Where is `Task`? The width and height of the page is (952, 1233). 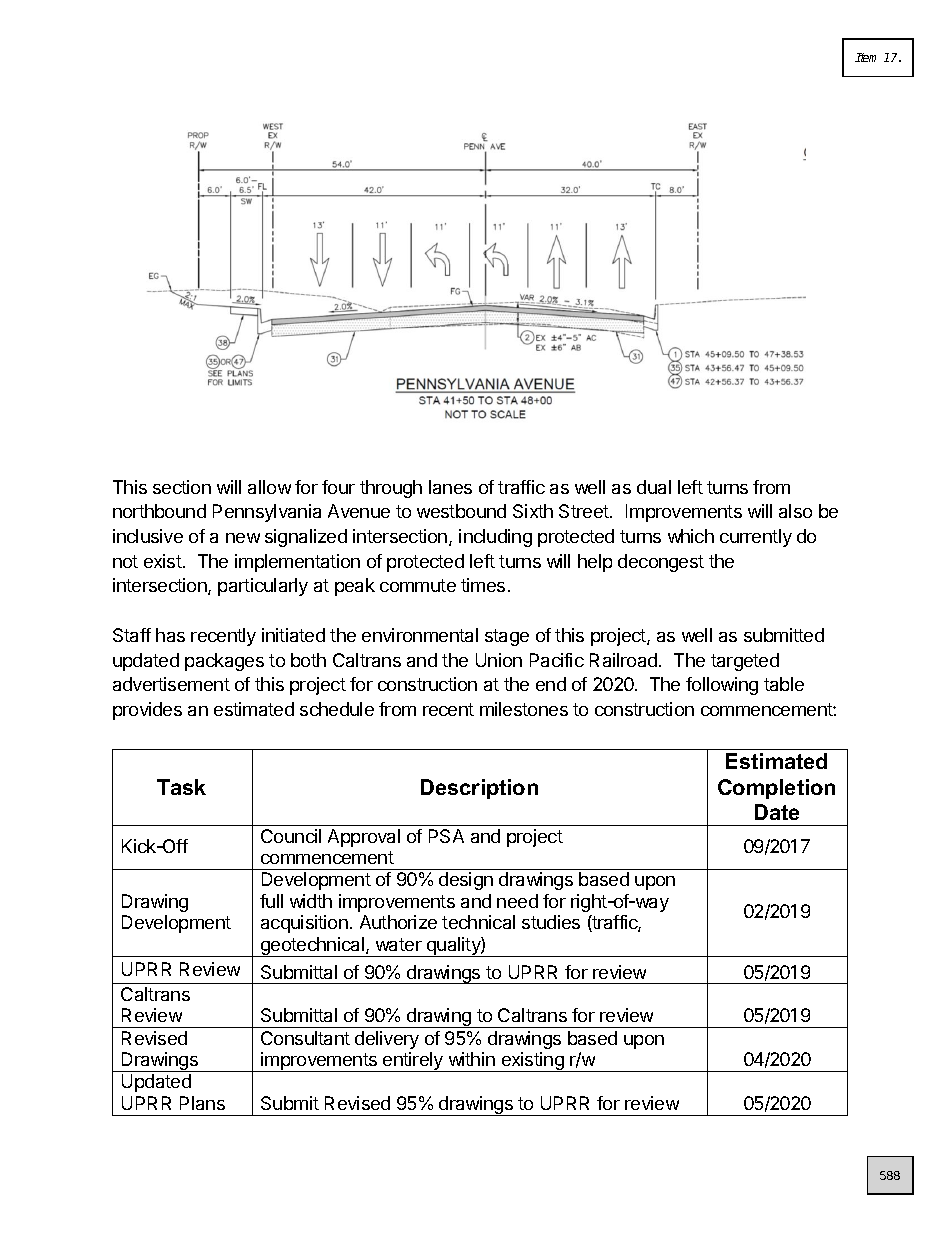
Task is located at coordinates (181, 787).
